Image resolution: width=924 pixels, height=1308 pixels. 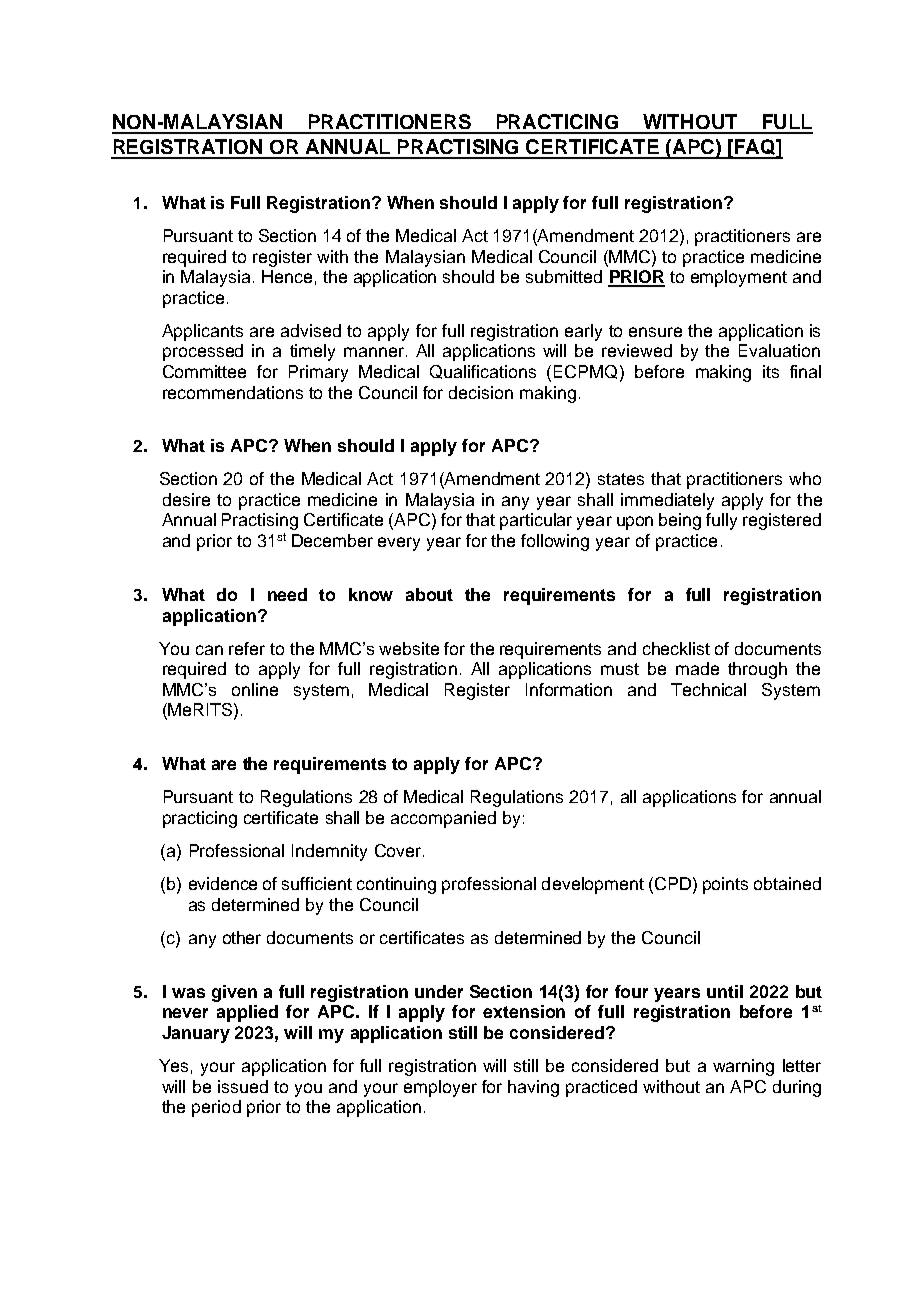 I want to click on other, so click(x=242, y=937).
